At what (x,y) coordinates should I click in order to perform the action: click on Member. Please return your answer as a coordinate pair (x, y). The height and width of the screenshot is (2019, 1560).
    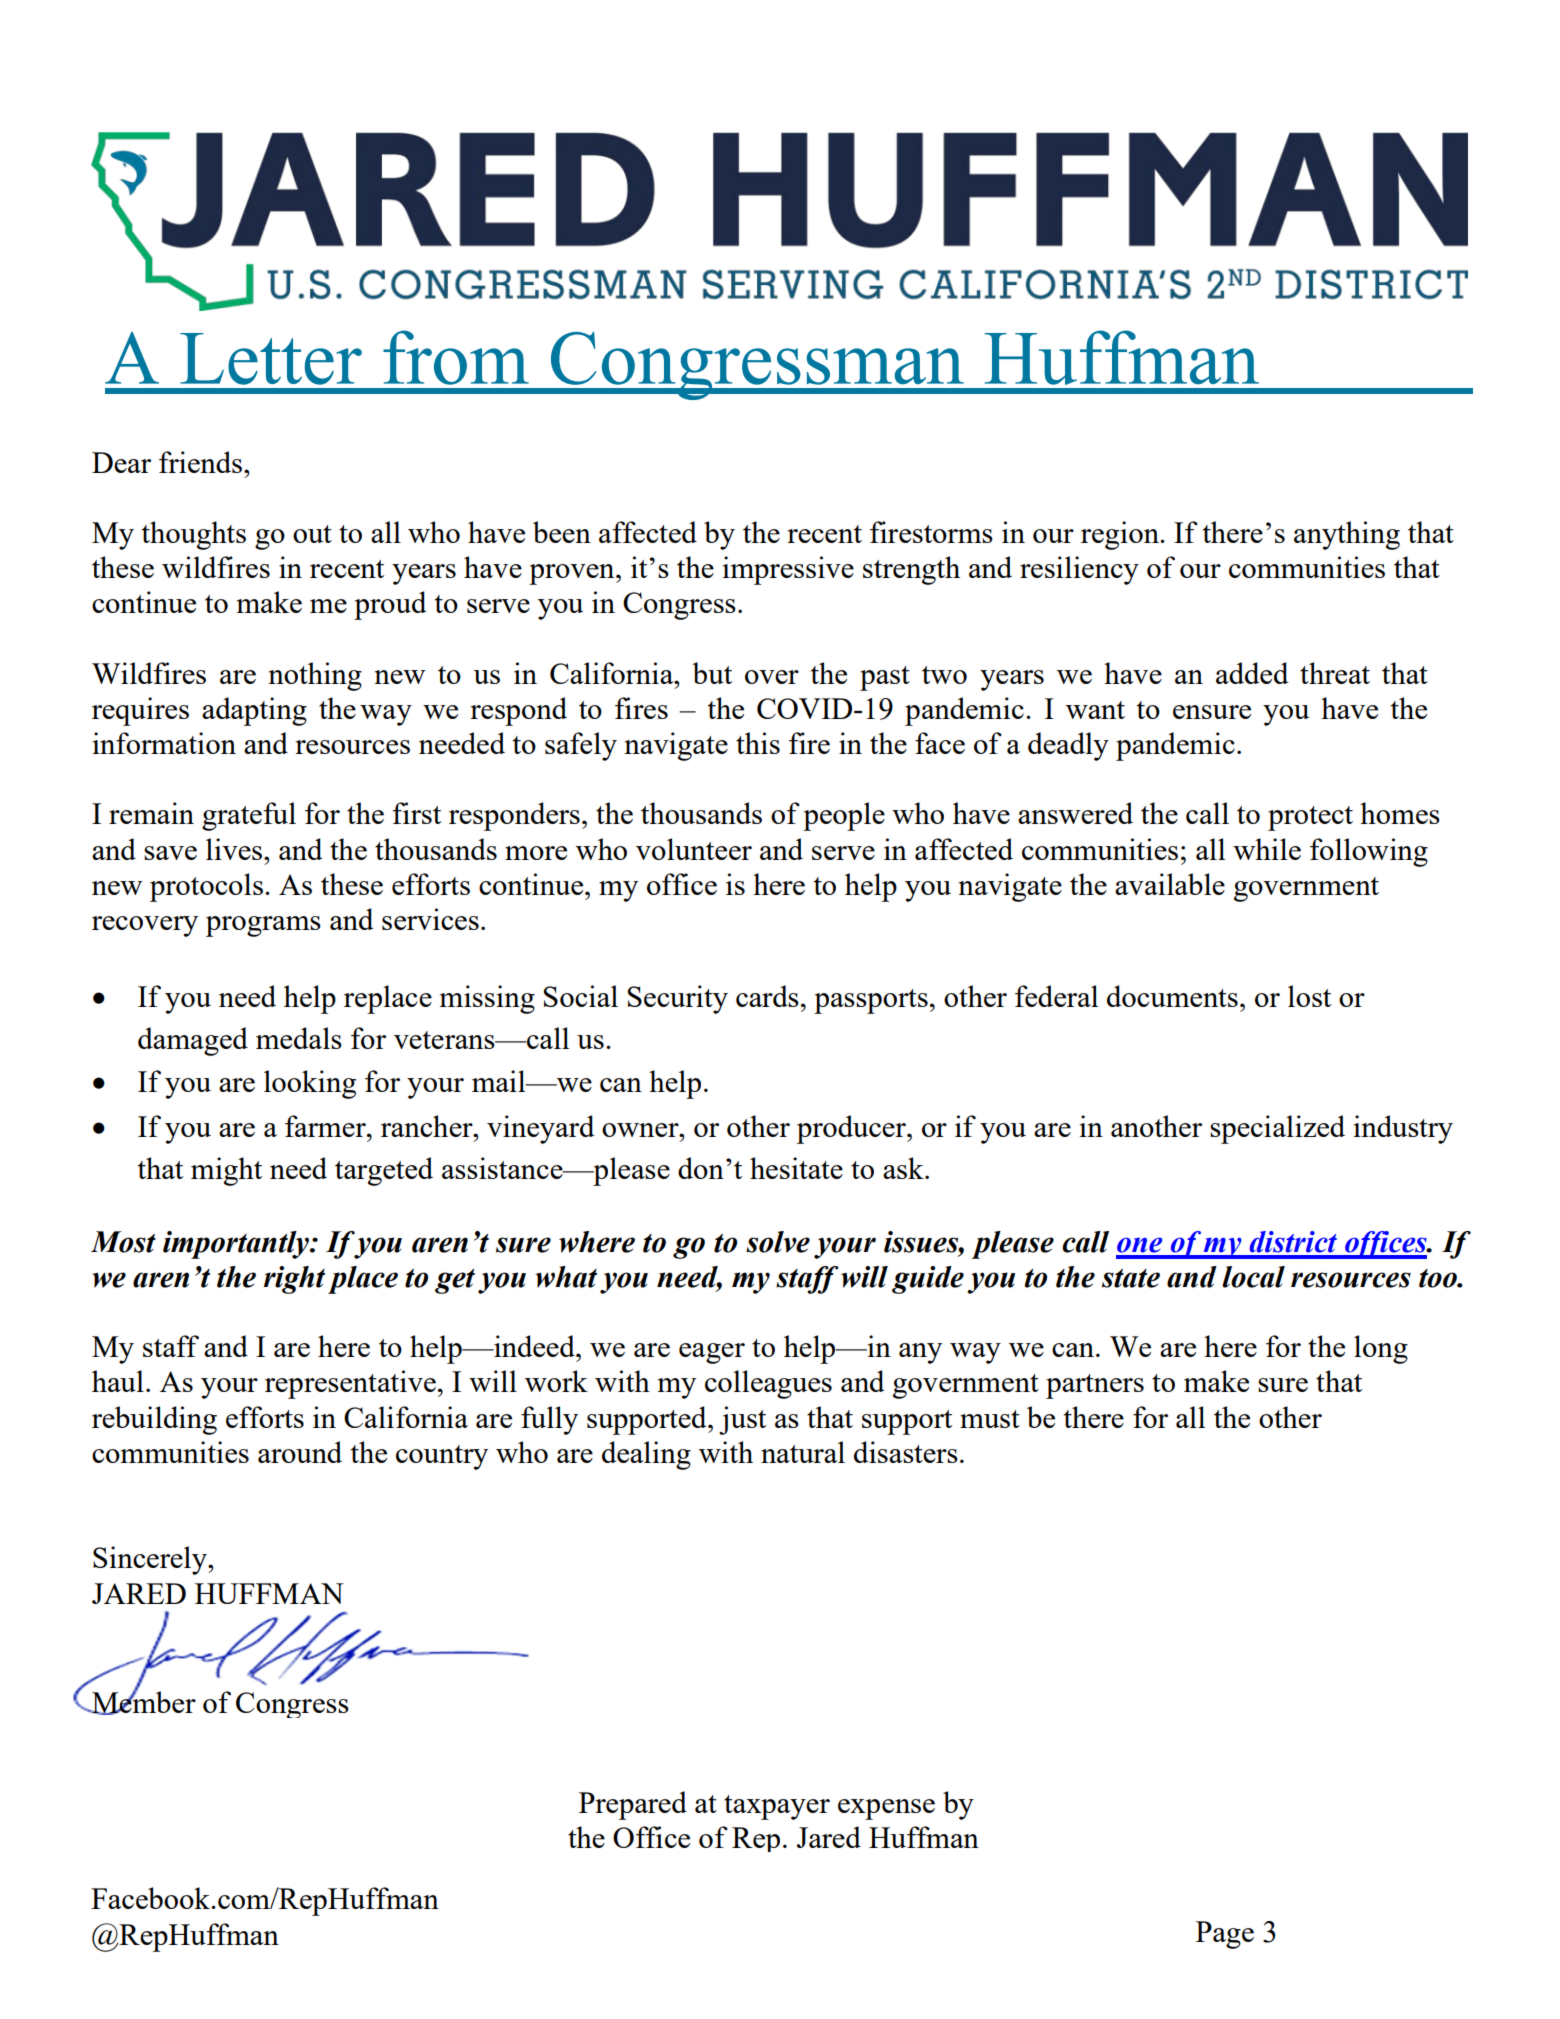
    Looking at the image, I should click on (143, 1702).
